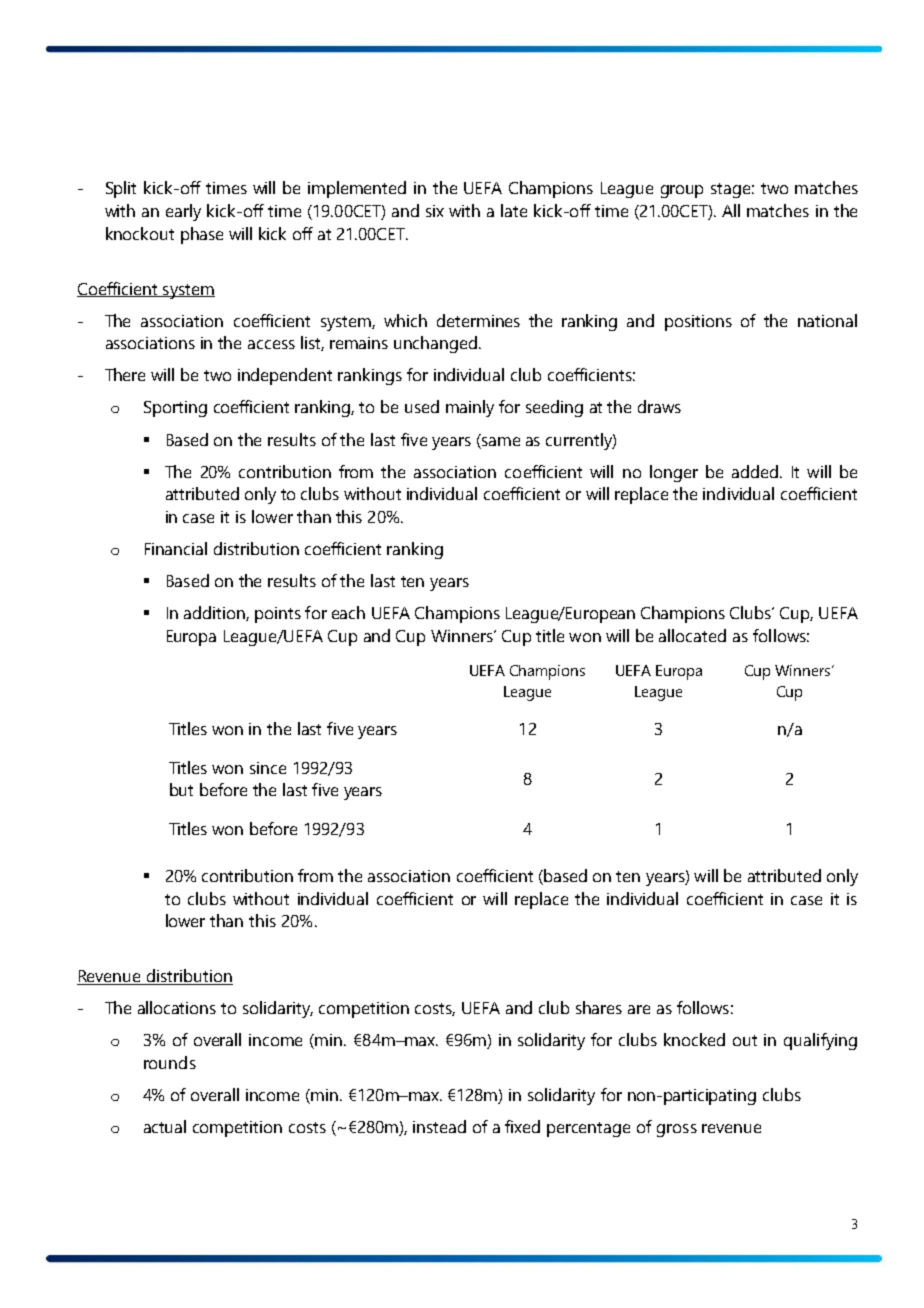 The height and width of the page is (1308, 924). Describe the element at coordinates (732, 190) in the page. I see `stage` at that location.
